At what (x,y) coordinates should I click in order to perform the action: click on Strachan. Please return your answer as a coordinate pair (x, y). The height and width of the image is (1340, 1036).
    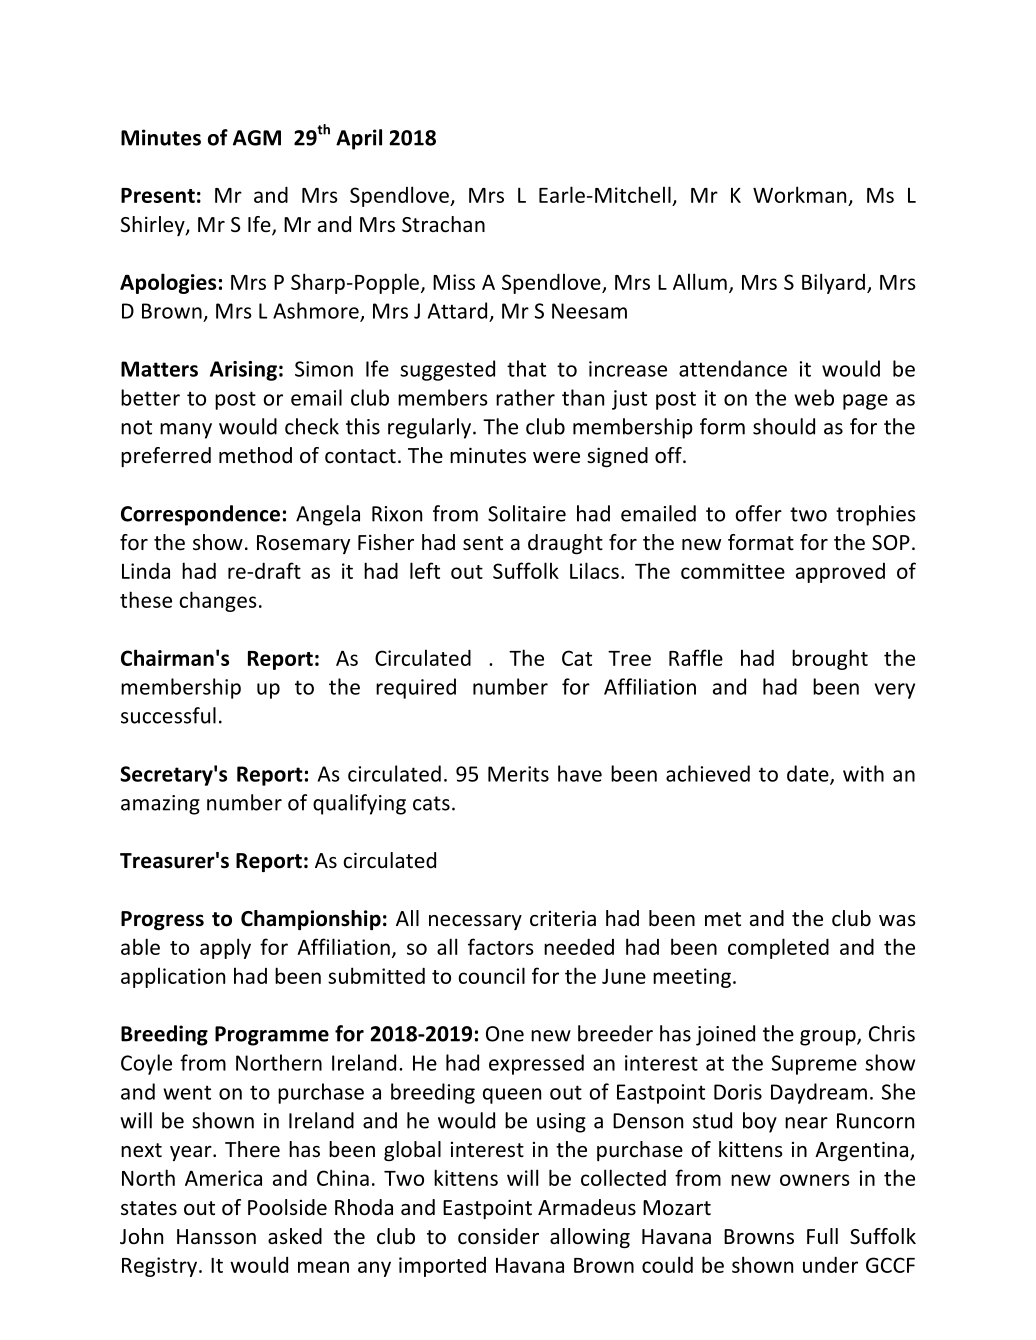
    Looking at the image, I should click on (443, 224).
